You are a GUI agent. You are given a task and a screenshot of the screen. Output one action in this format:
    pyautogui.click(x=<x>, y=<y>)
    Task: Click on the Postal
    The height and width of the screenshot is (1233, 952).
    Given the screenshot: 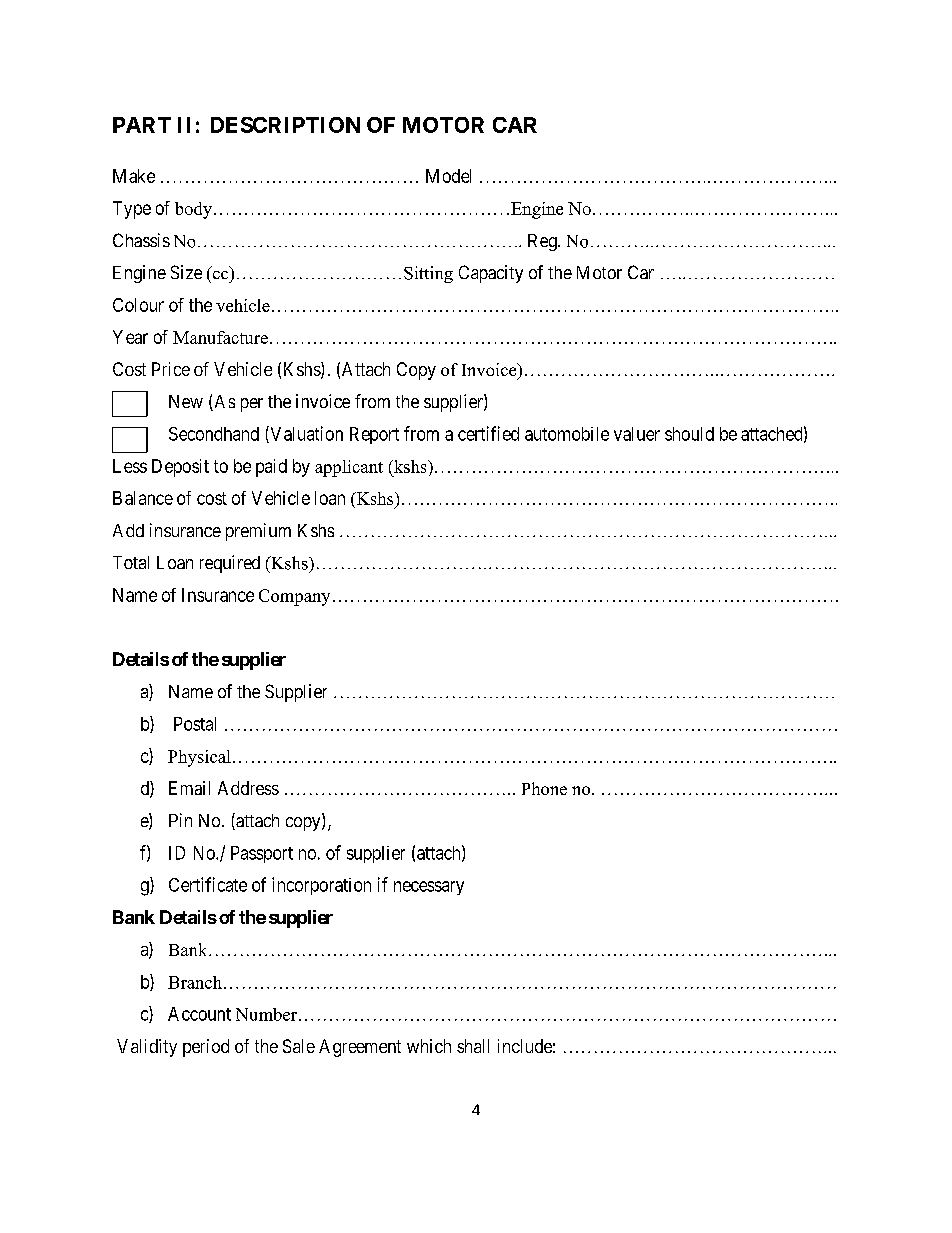 What is the action you would take?
    pyautogui.click(x=195, y=724)
